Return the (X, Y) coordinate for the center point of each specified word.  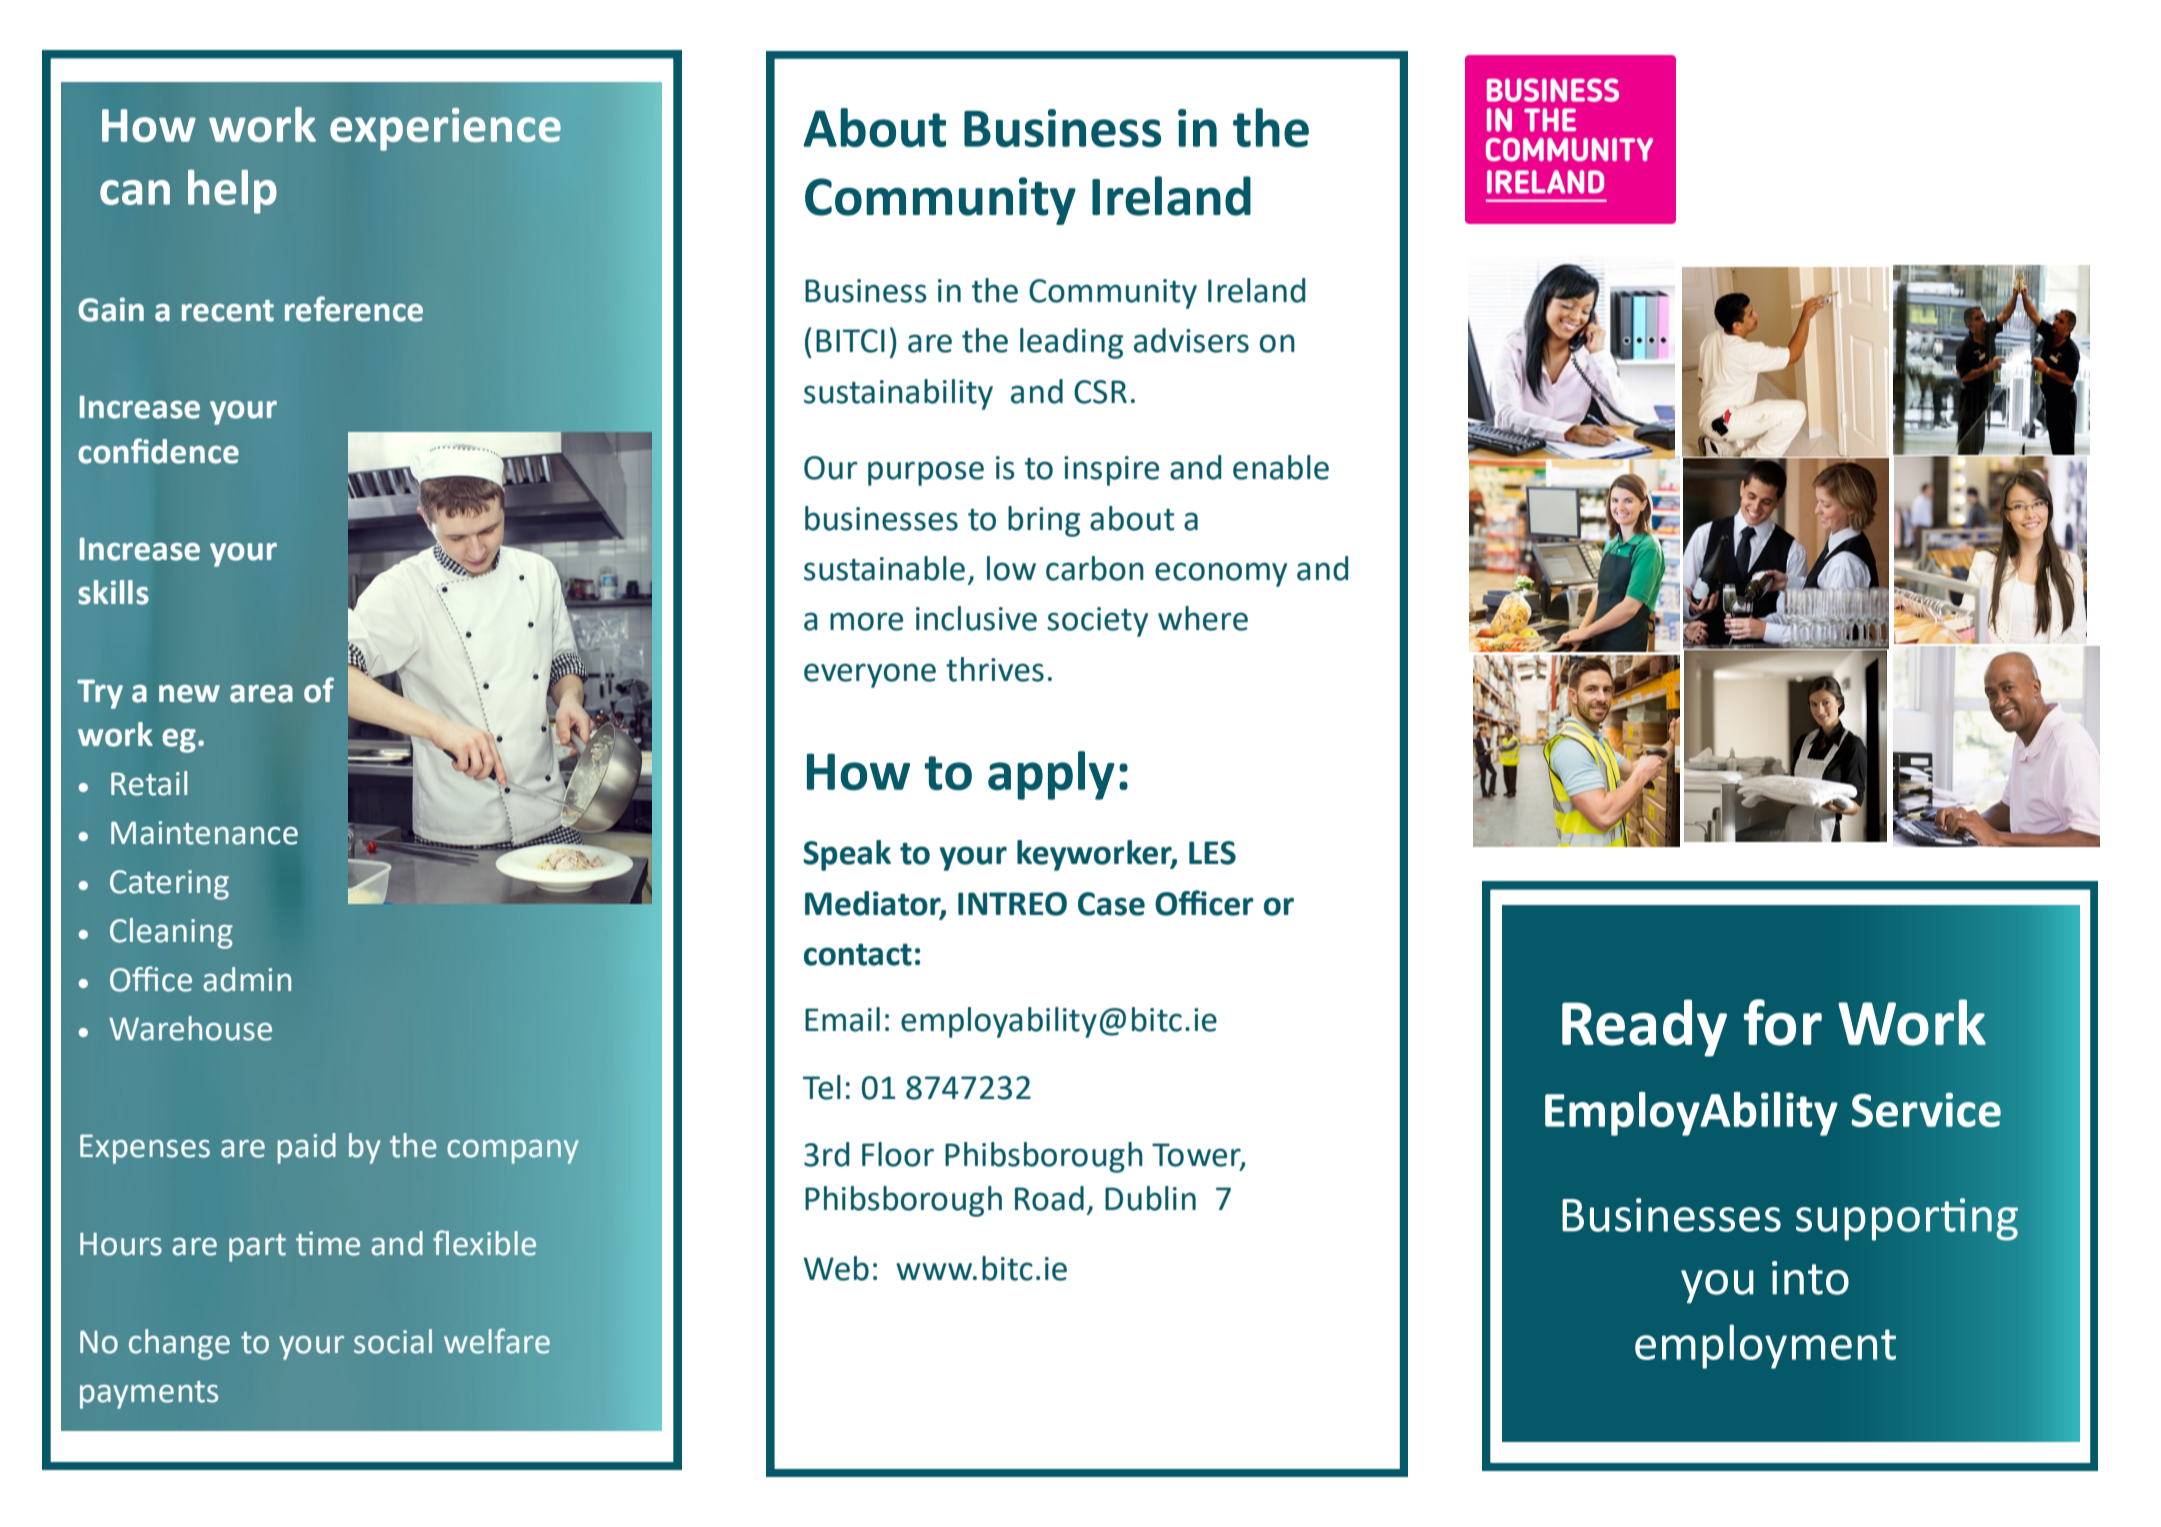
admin (247, 979)
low (1011, 568)
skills (113, 592)
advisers (1191, 340)
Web (836, 1268)
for (1783, 1022)
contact (858, 955)
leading (1071, 343)
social (393, 1341)
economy (1221, 574)
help (232, 192)
